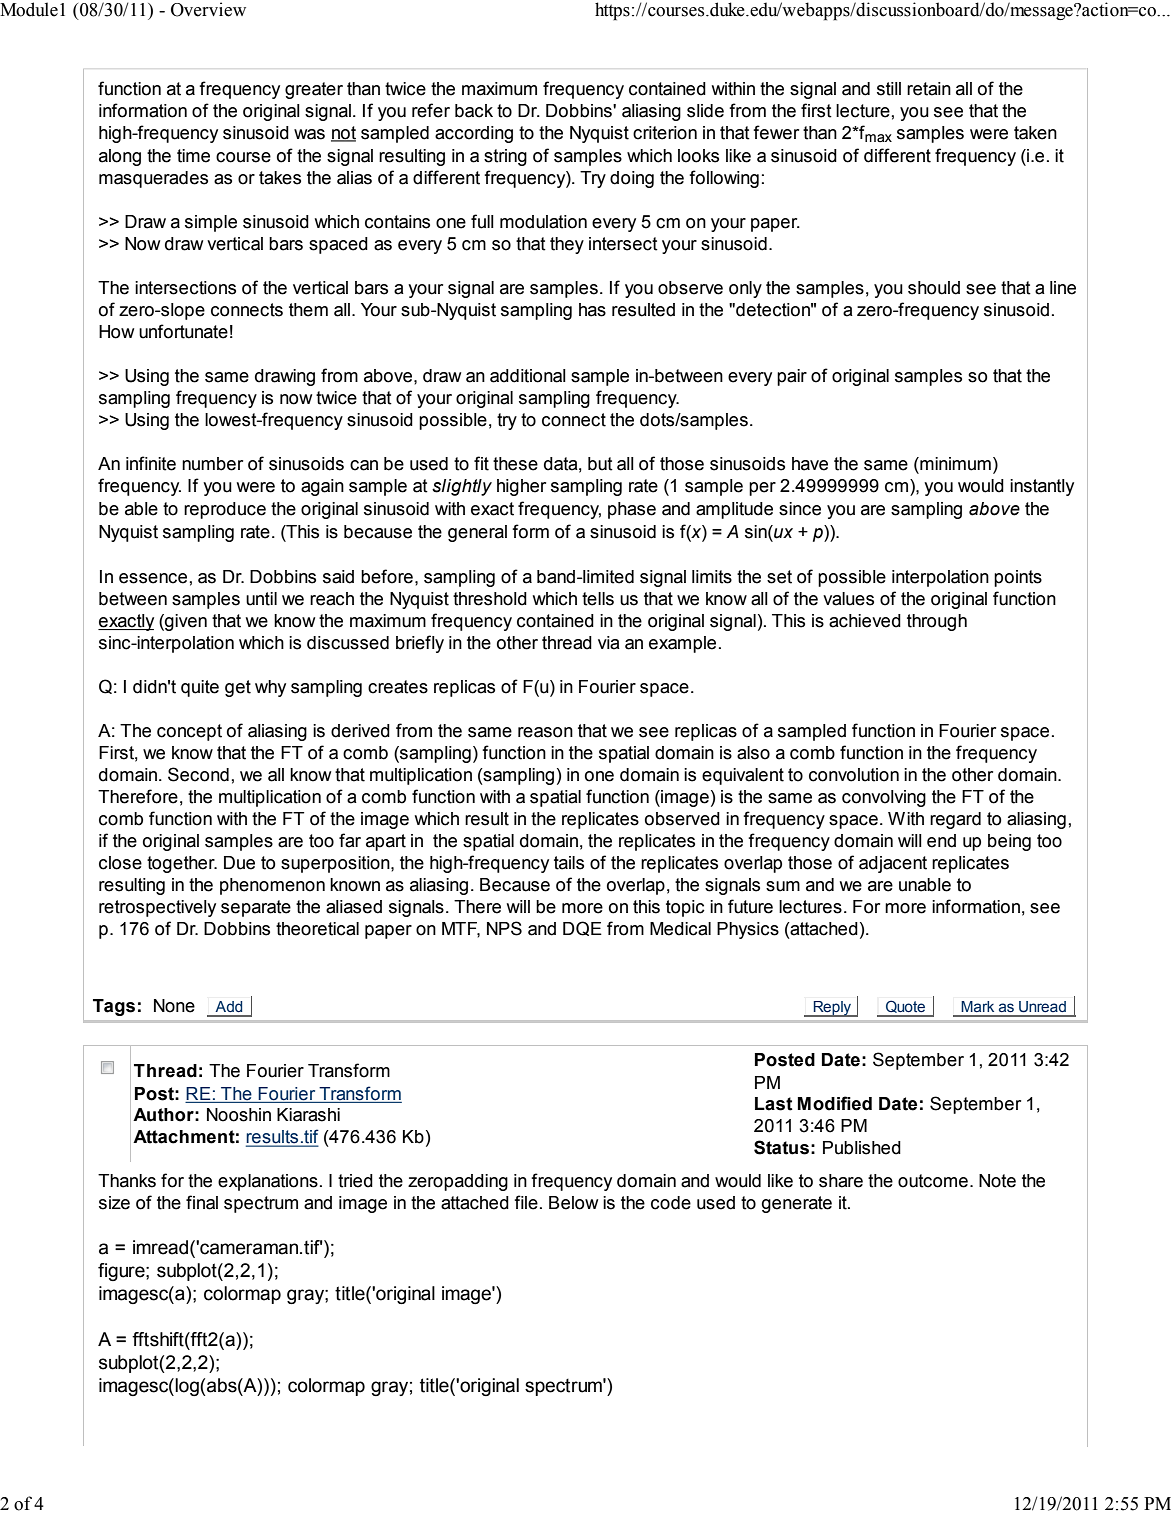 This image has height=1515, width=1171. I want to click on Second, so click(198, 774).
